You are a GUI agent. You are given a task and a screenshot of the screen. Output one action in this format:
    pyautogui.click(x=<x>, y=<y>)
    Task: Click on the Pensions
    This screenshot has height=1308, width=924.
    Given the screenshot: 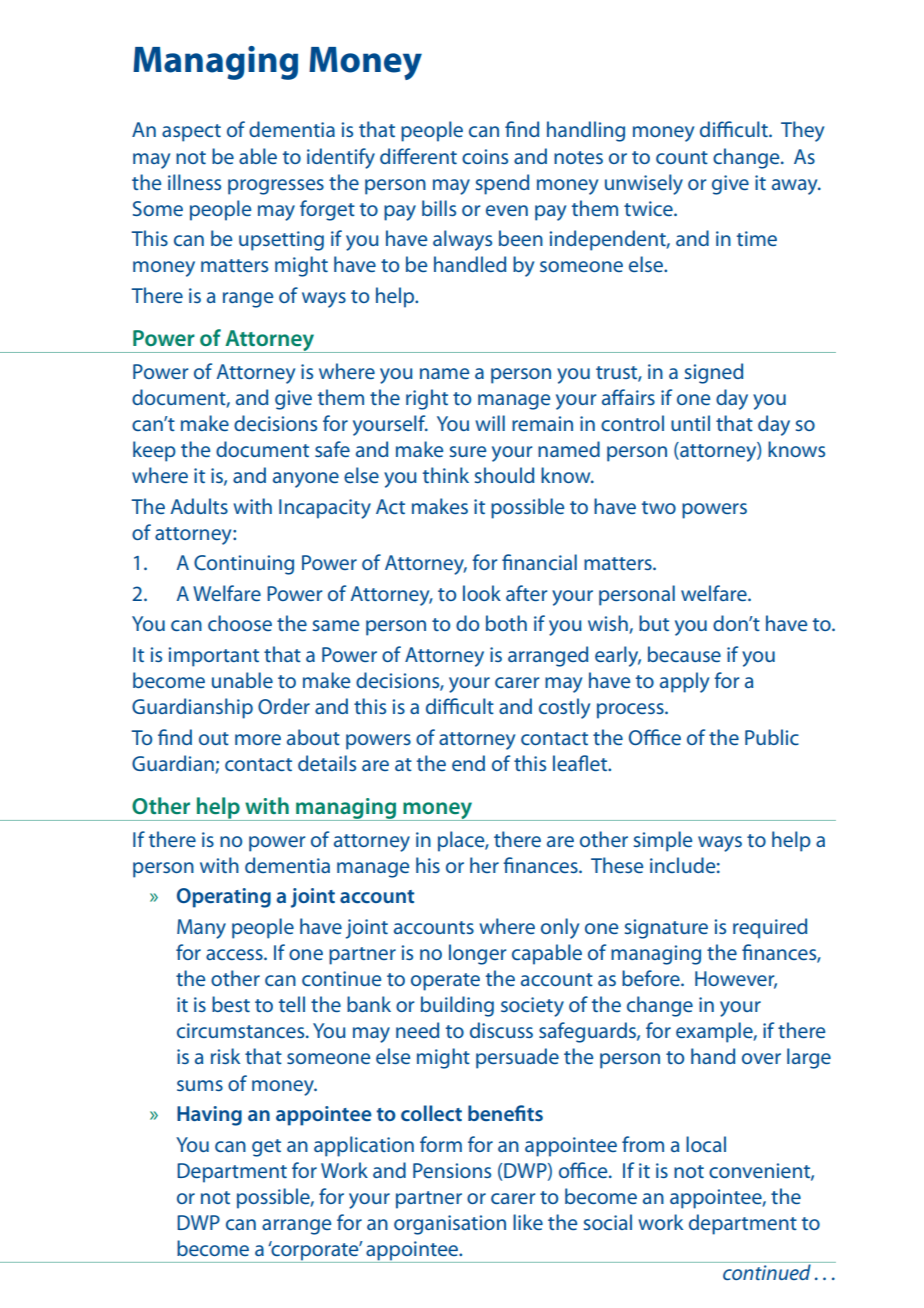 What is the action you would take?
    pyautogui.click(x=452, y=1170)
